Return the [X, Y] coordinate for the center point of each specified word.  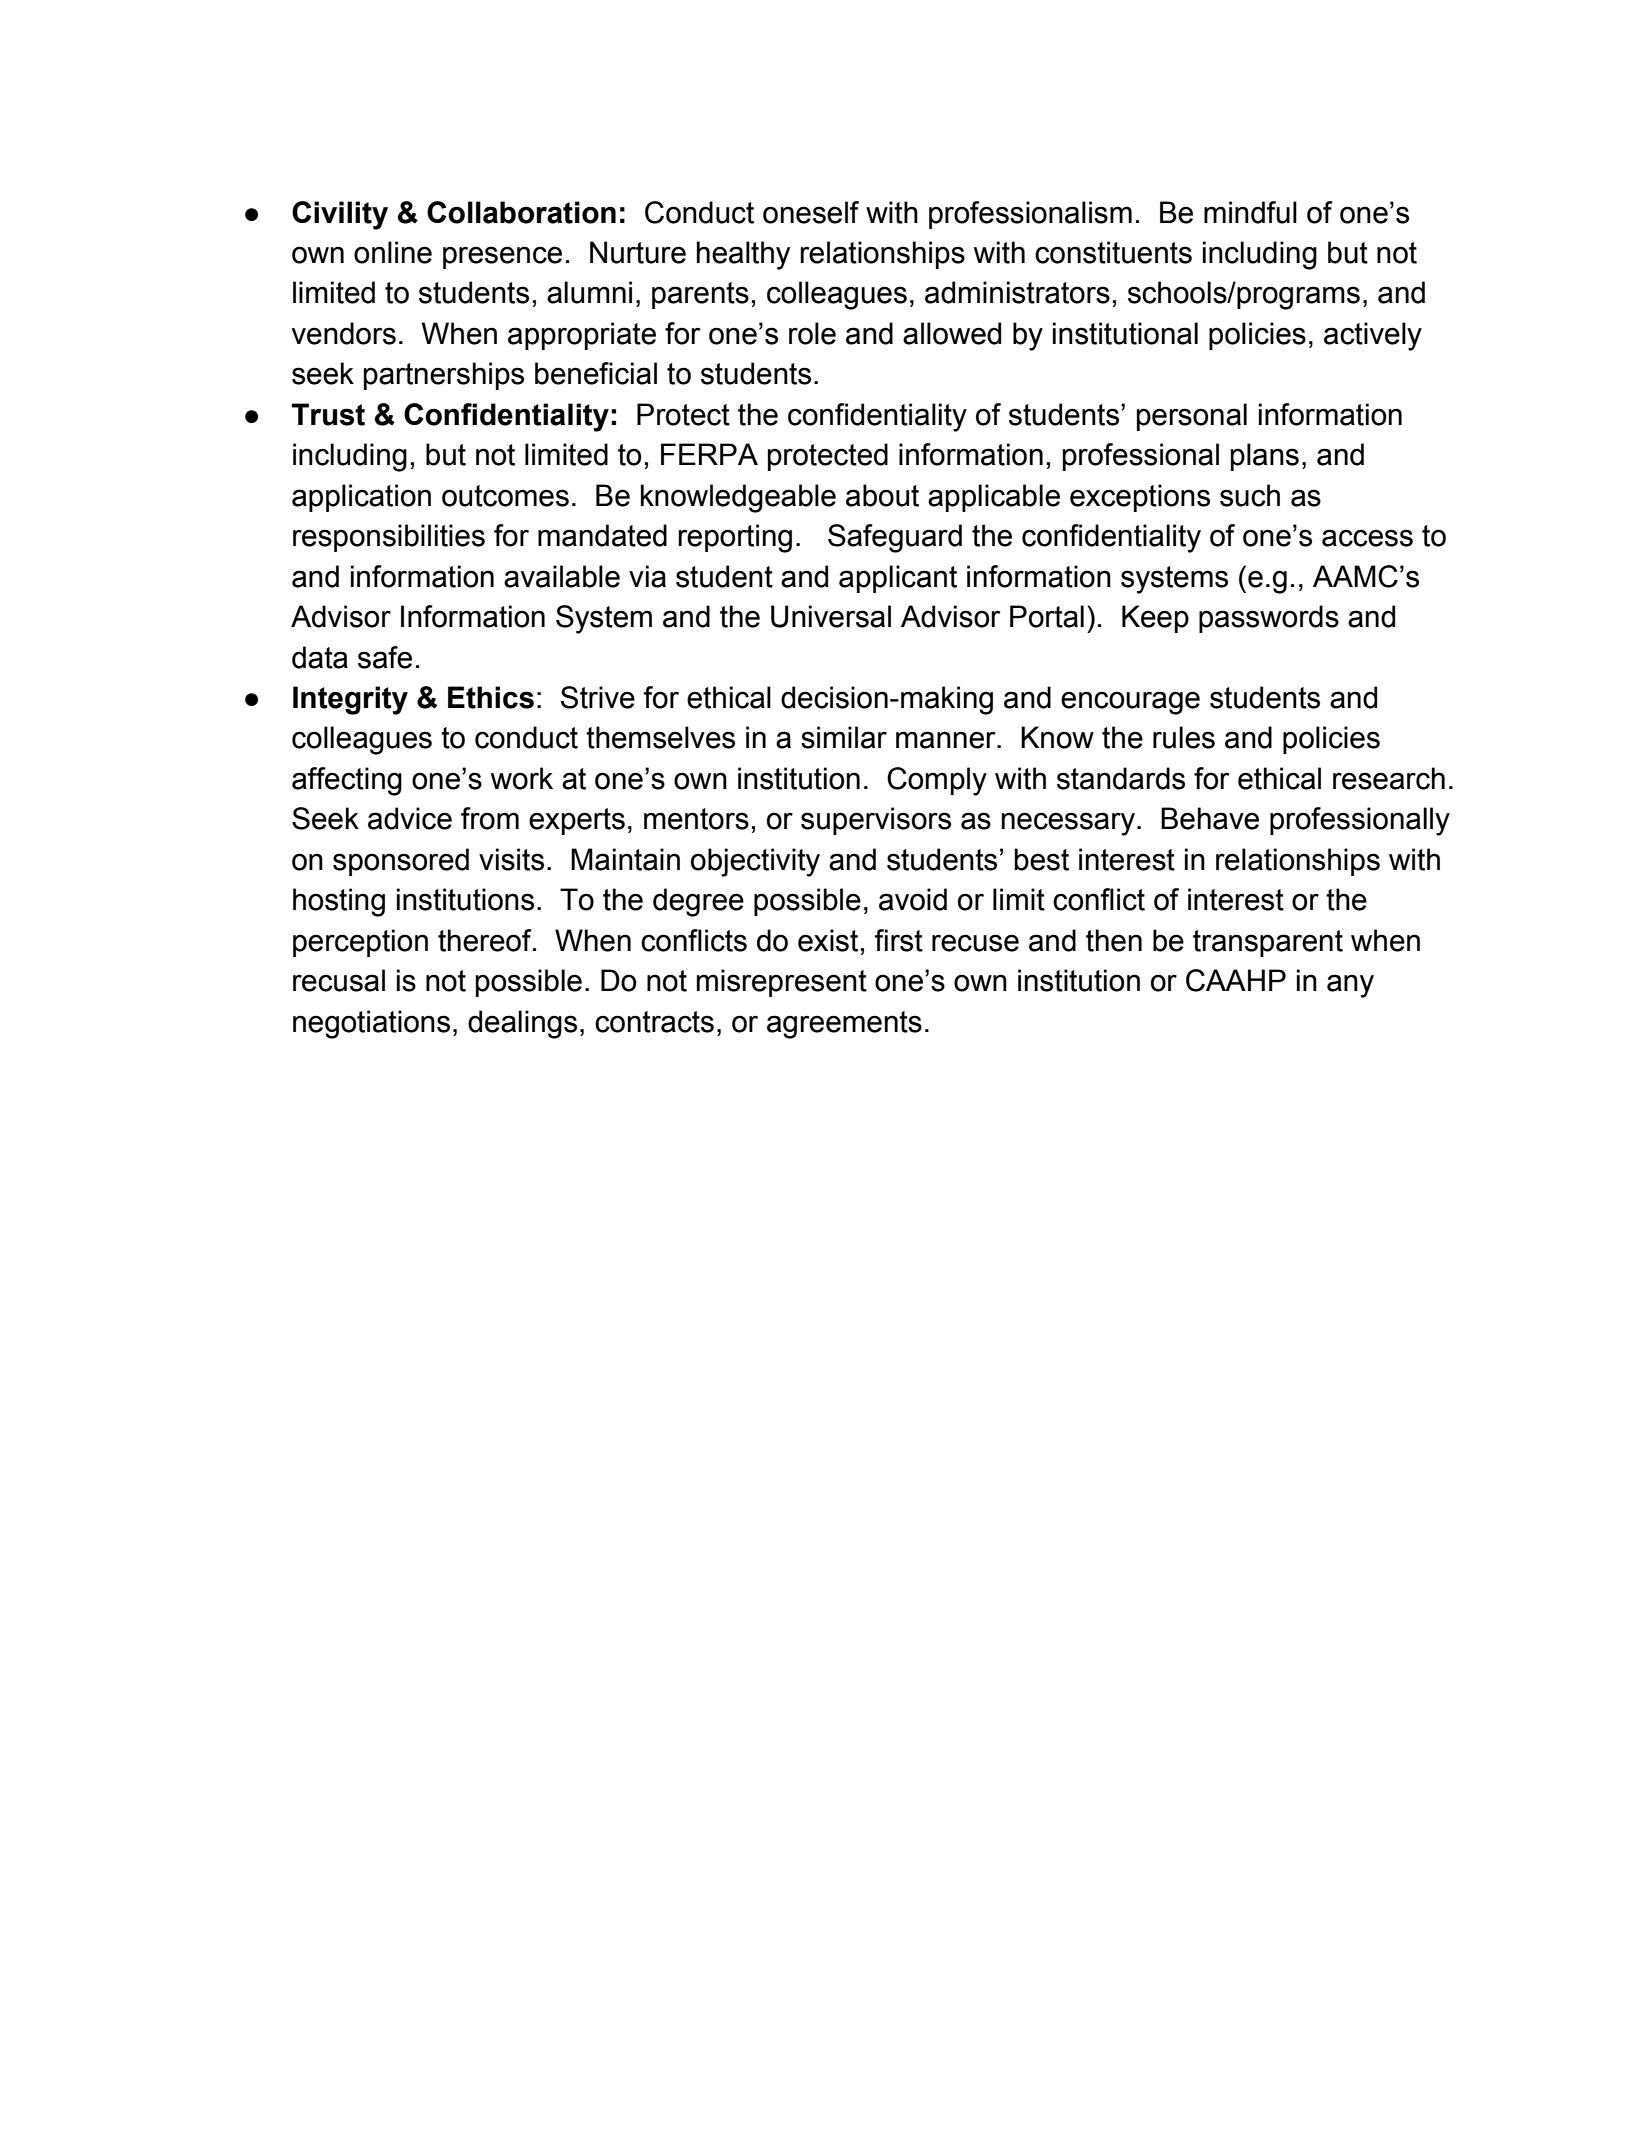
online [393, 252]
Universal [831, 616]
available [562, 576]
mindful [1250, 212]
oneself [811, 212]
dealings [522, 1024]
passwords [1269, 619]
